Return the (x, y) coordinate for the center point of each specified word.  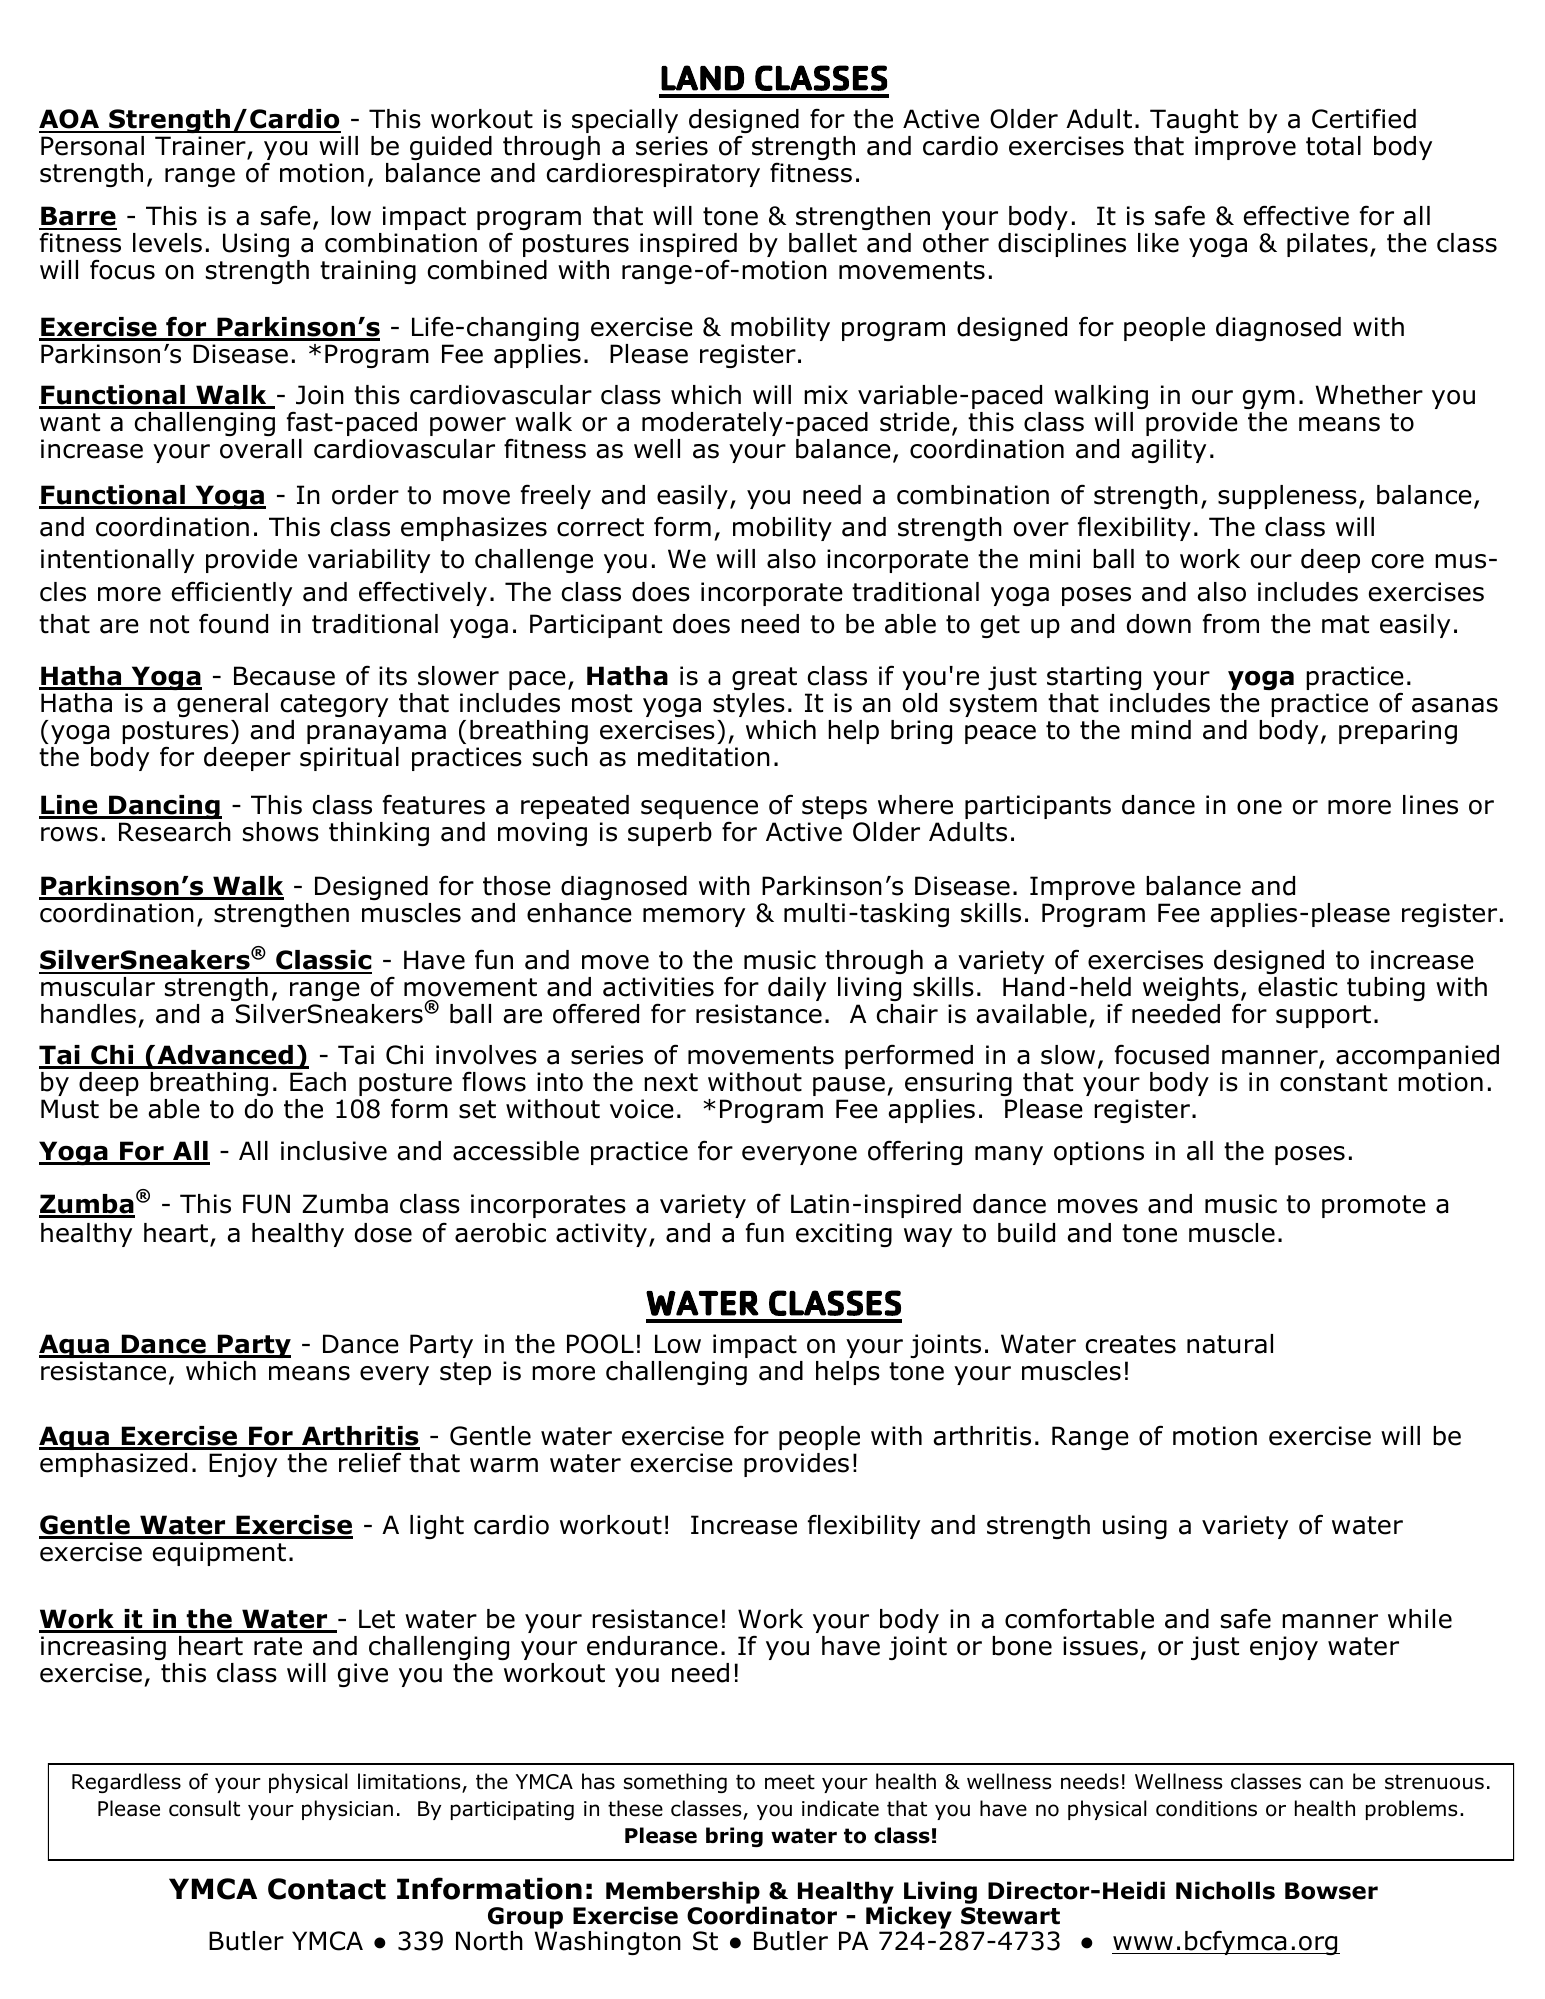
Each (318, 1082)
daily (797, 989)
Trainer (201, 147)
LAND (702, 78)
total (1333, 146)
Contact (327, 1889)
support (1323, 1016)
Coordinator (762, 1915)
